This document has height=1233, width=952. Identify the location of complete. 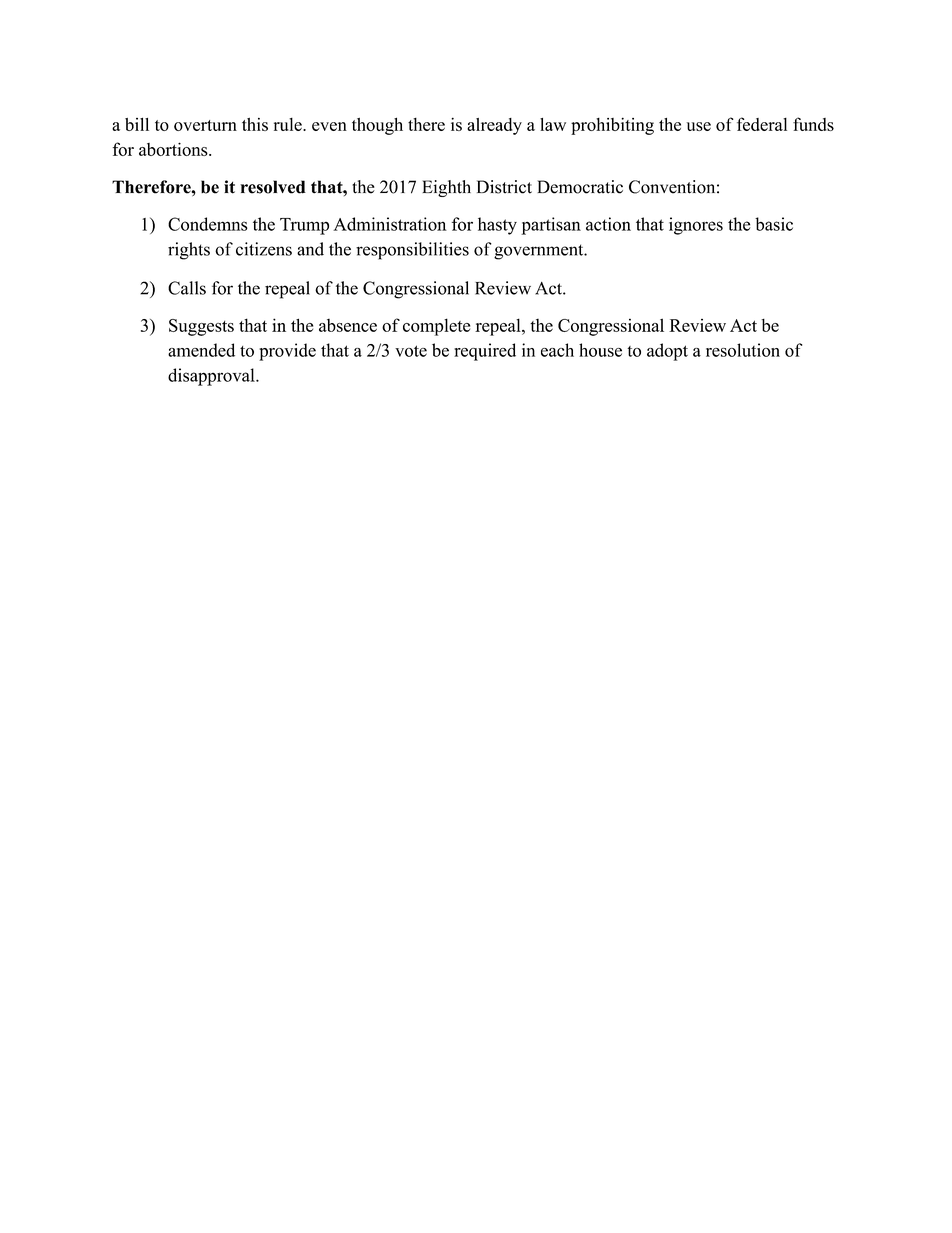
(436, 327).
